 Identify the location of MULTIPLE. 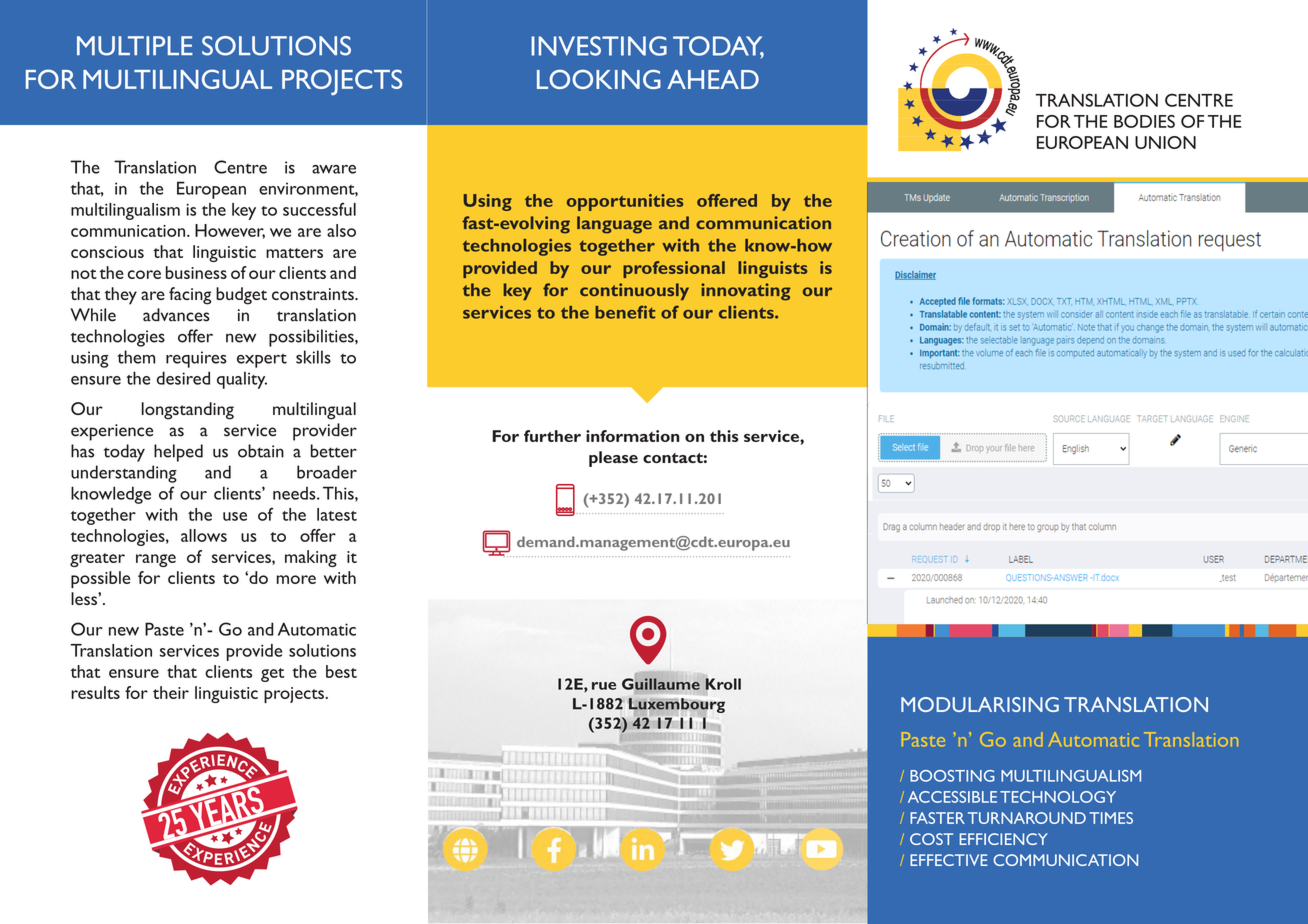
(135, 46).
